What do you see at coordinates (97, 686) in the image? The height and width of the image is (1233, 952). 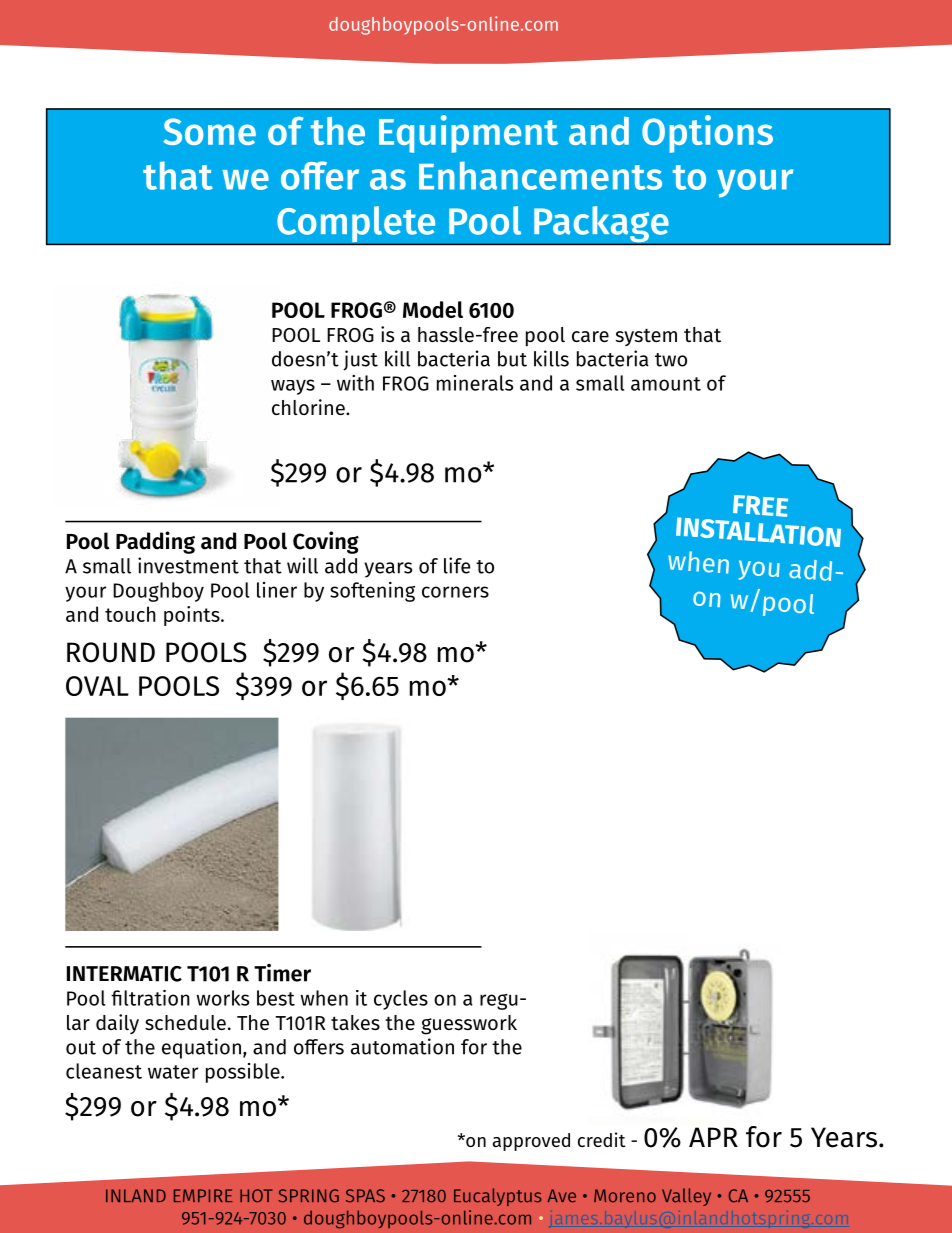 I see `OVAL` at bounding box center [97, 686].
